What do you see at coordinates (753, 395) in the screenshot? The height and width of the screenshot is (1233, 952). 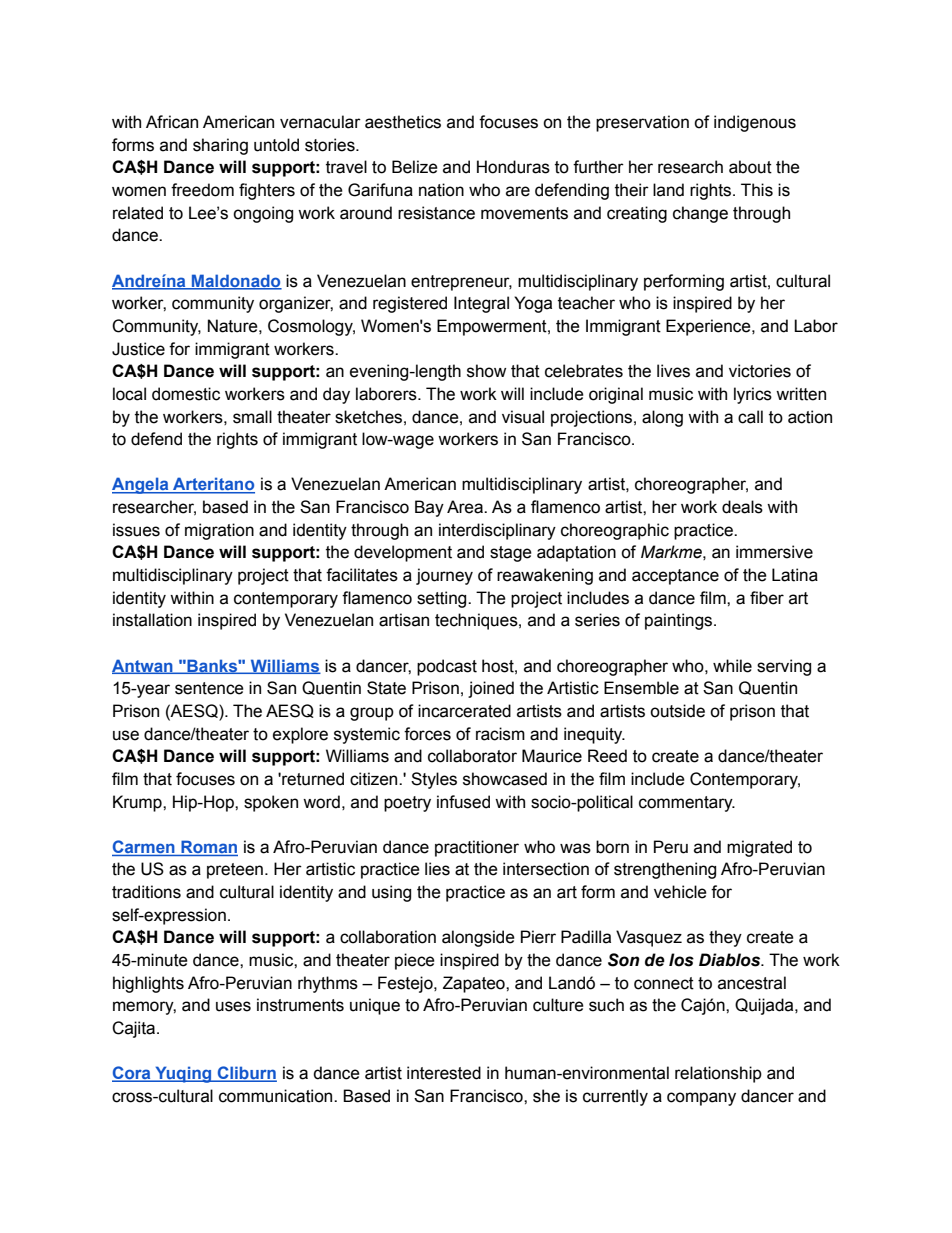 I see `lyrics` at bounding box center [753, 395].
